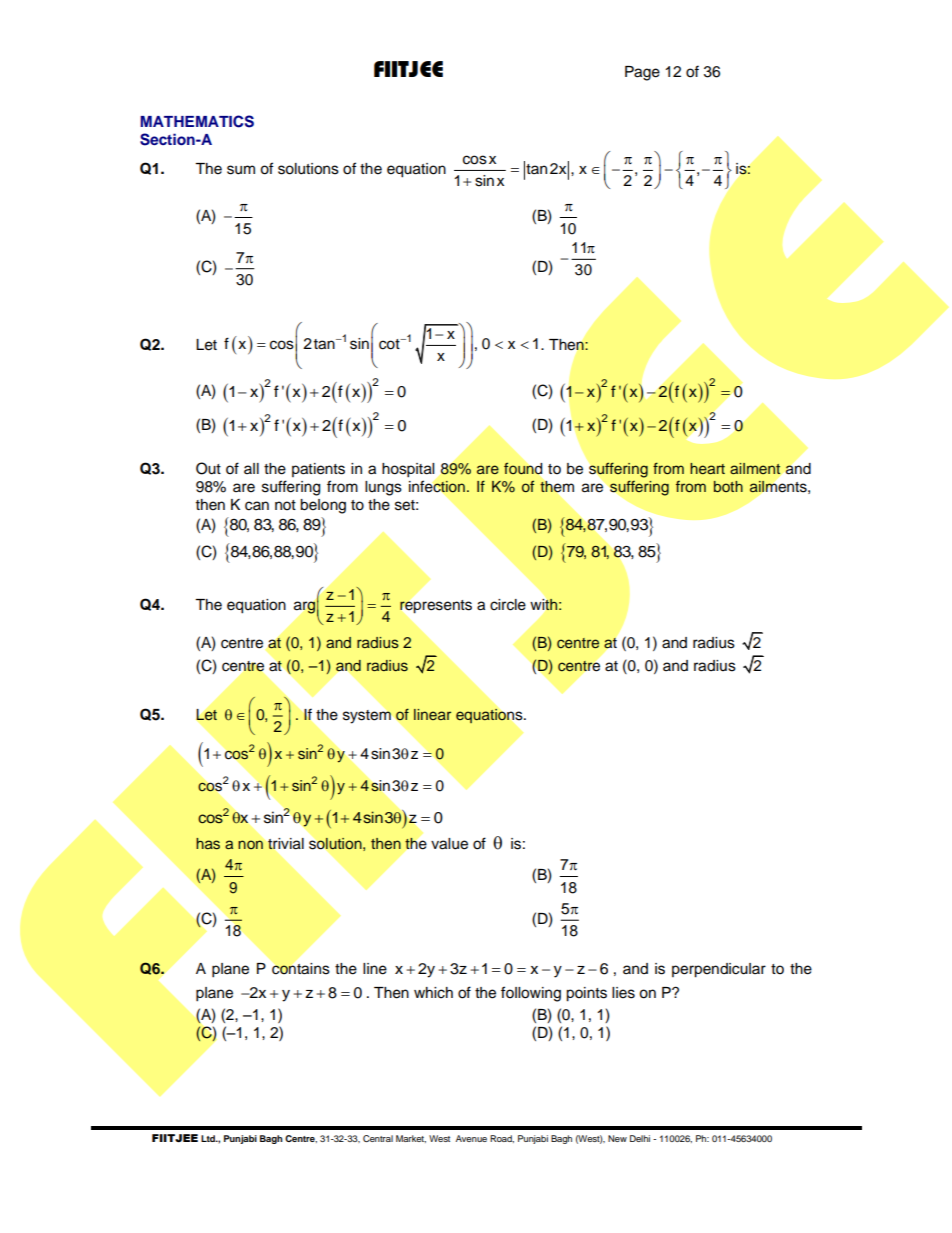 The height and width of the image is (1233, 952). Describe the element at coordinates (642, 73) in the image. I see `Page` at that location.
